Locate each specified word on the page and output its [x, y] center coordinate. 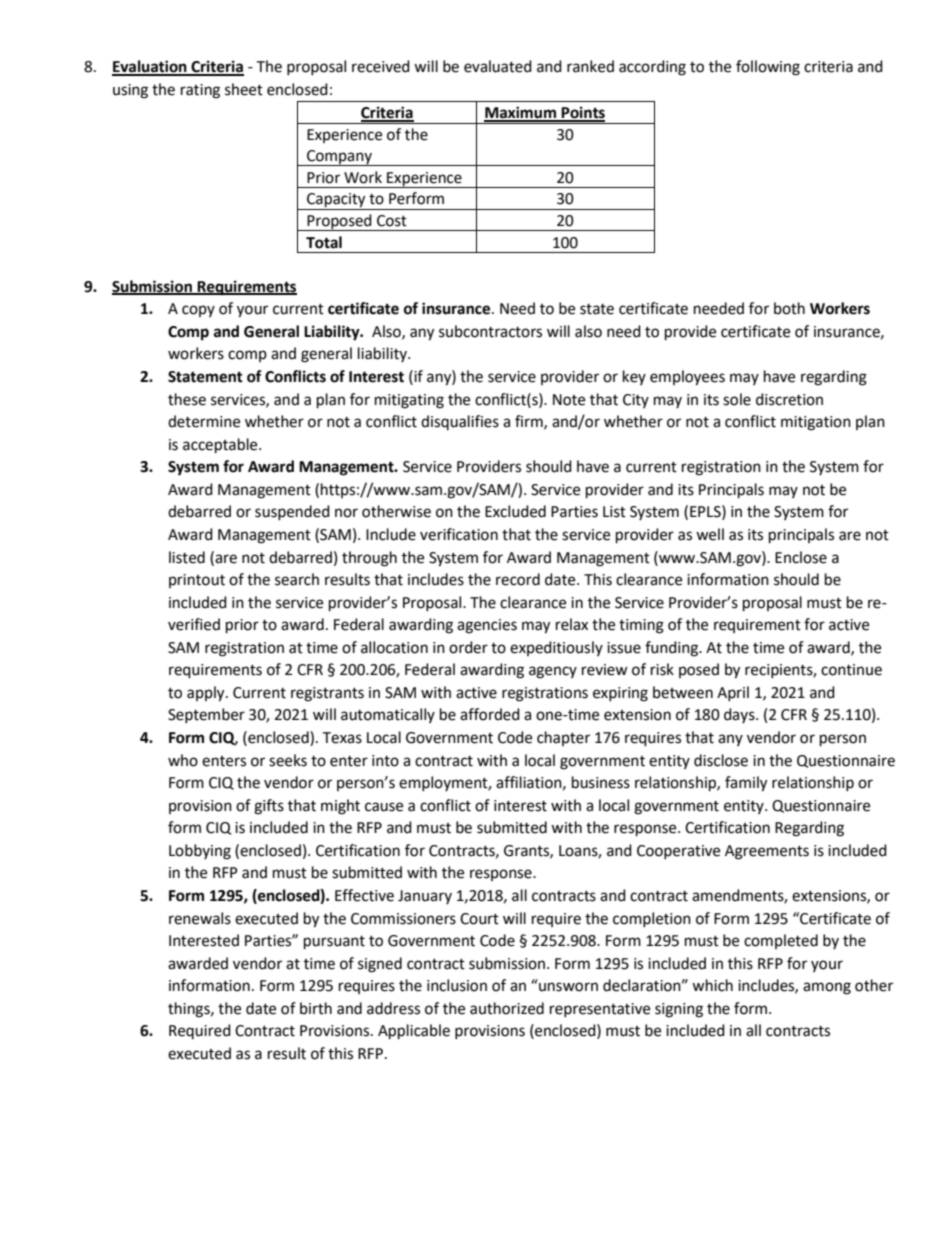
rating [200, 91]
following [768, 68]
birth [316, 1008]
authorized [507, 1008]
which [712, 985]
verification [459, 534]
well [710, 534]
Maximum [521, 113]
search [297, 579]
